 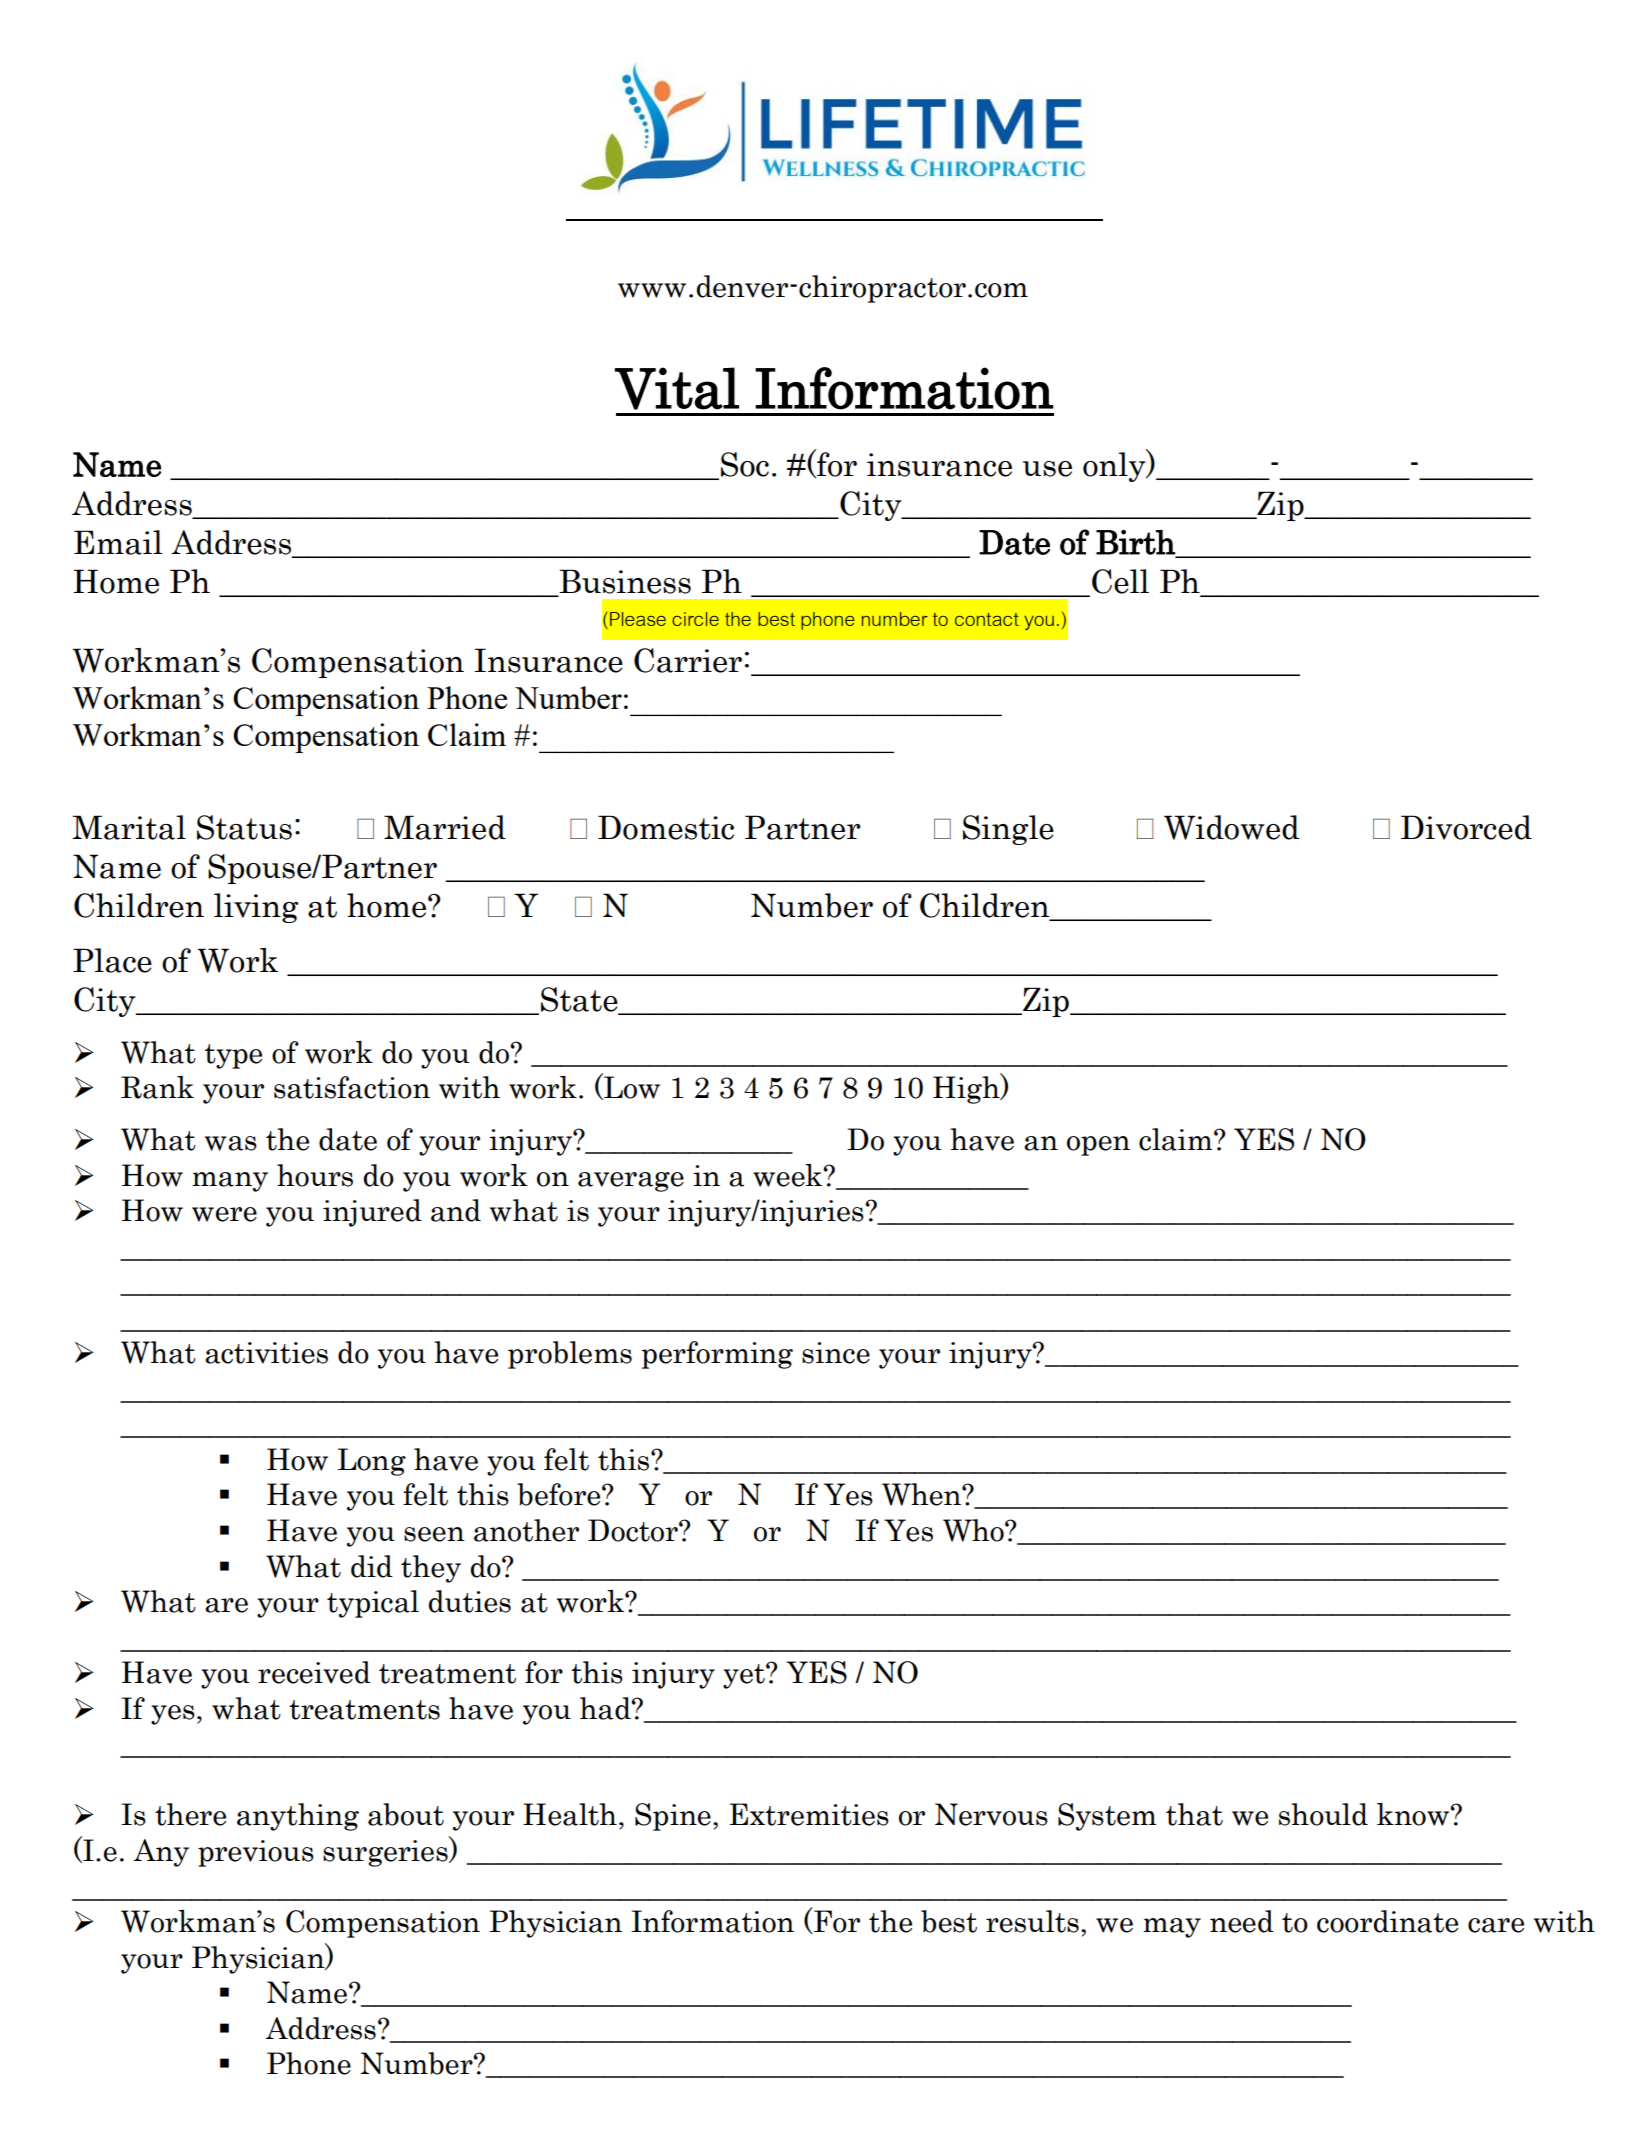 What do you see at coordinates (677, 388) in the page?
I see `Vital` at bounding box center [677, 388].
